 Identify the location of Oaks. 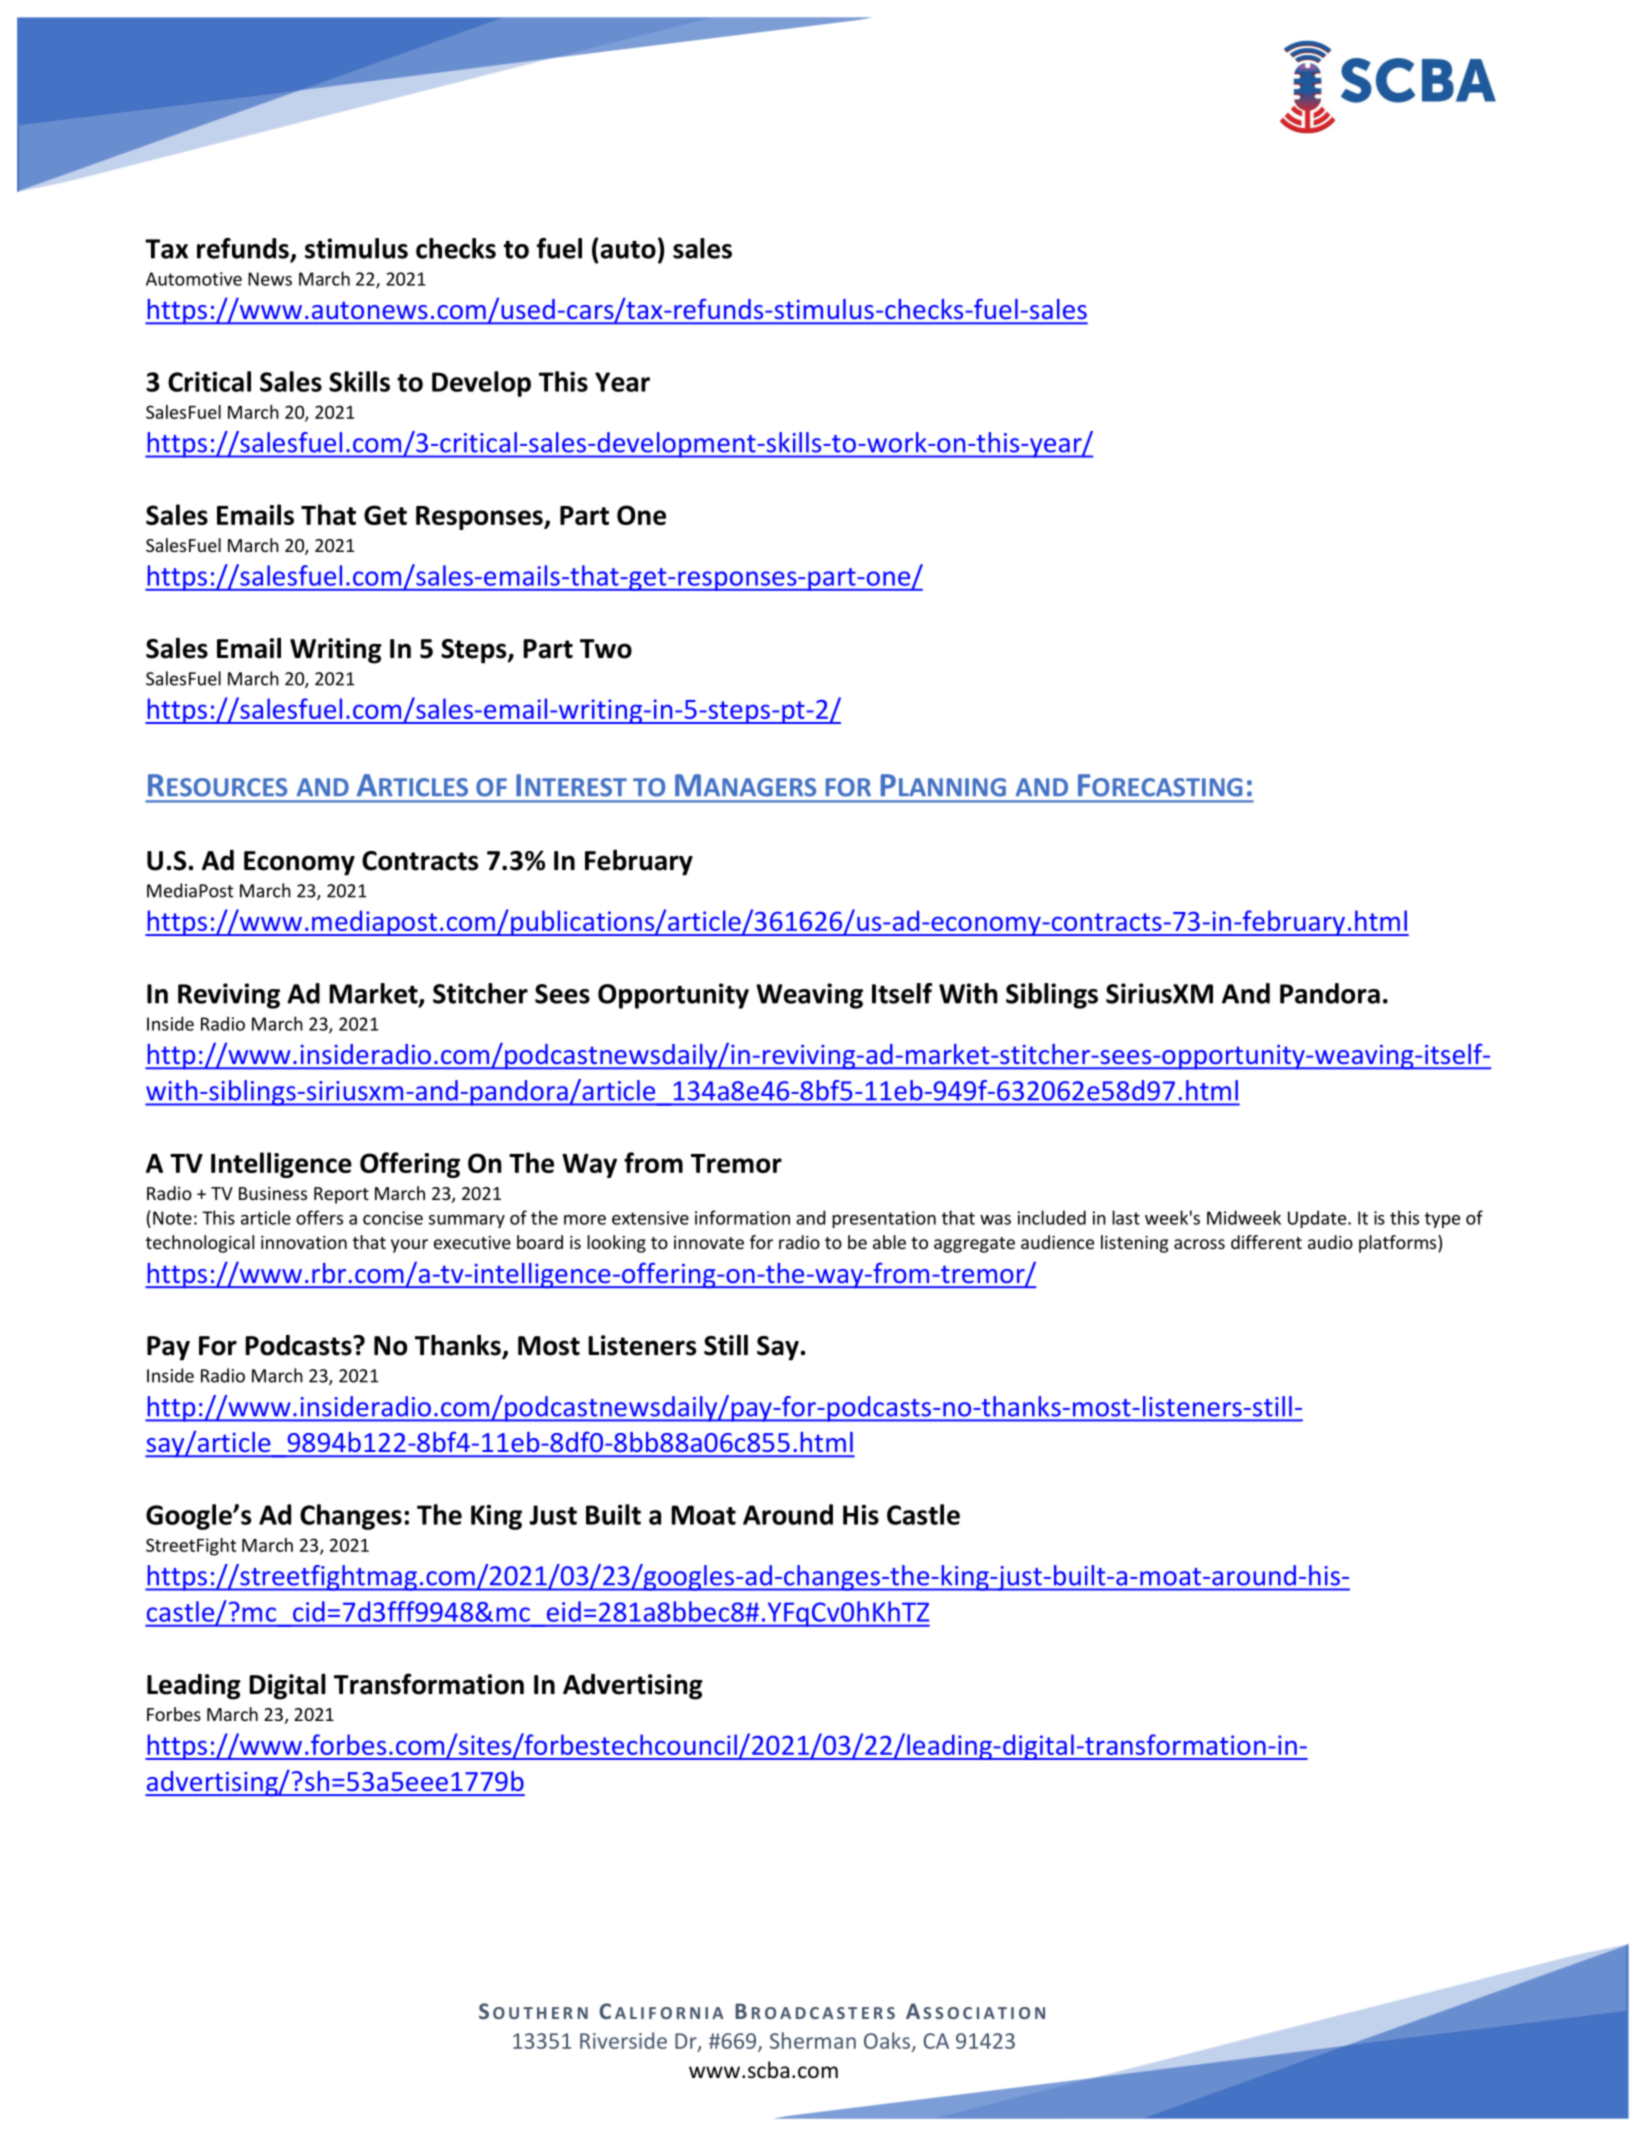
(888, 2041).
